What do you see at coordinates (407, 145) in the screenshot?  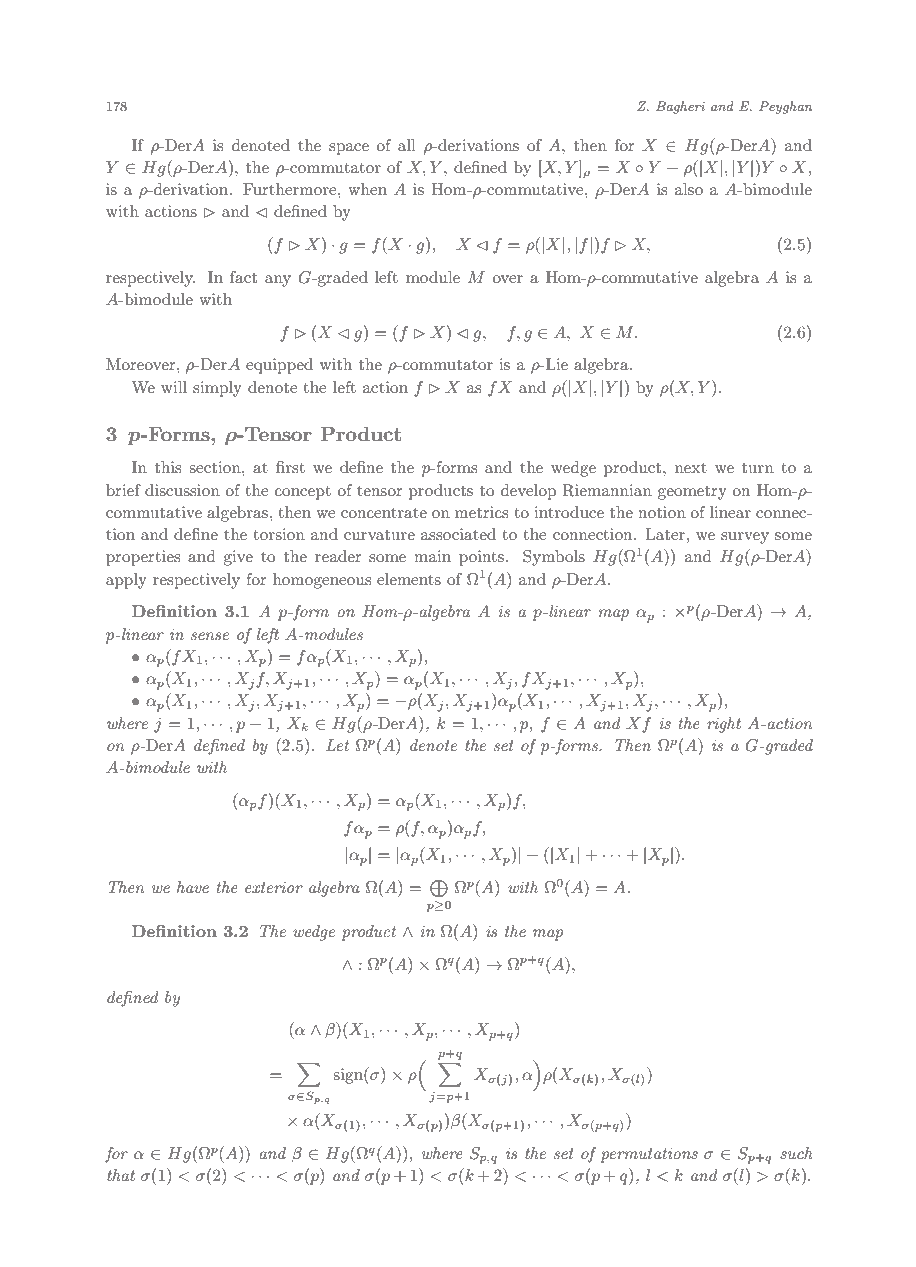 I see `all` at bounding box center [407, 145].
